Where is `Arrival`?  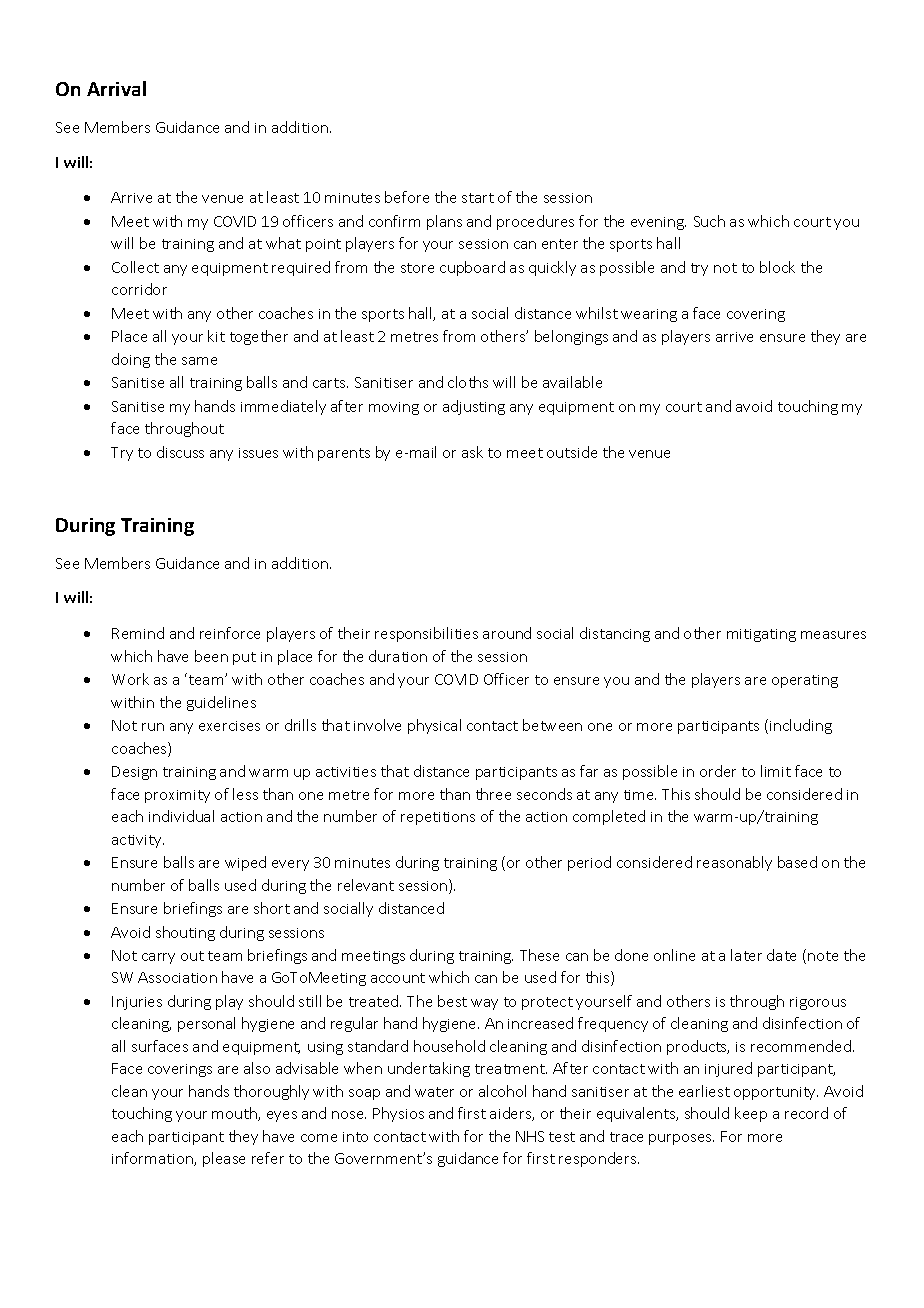 Arrival is located at coordinates (116, 88).
